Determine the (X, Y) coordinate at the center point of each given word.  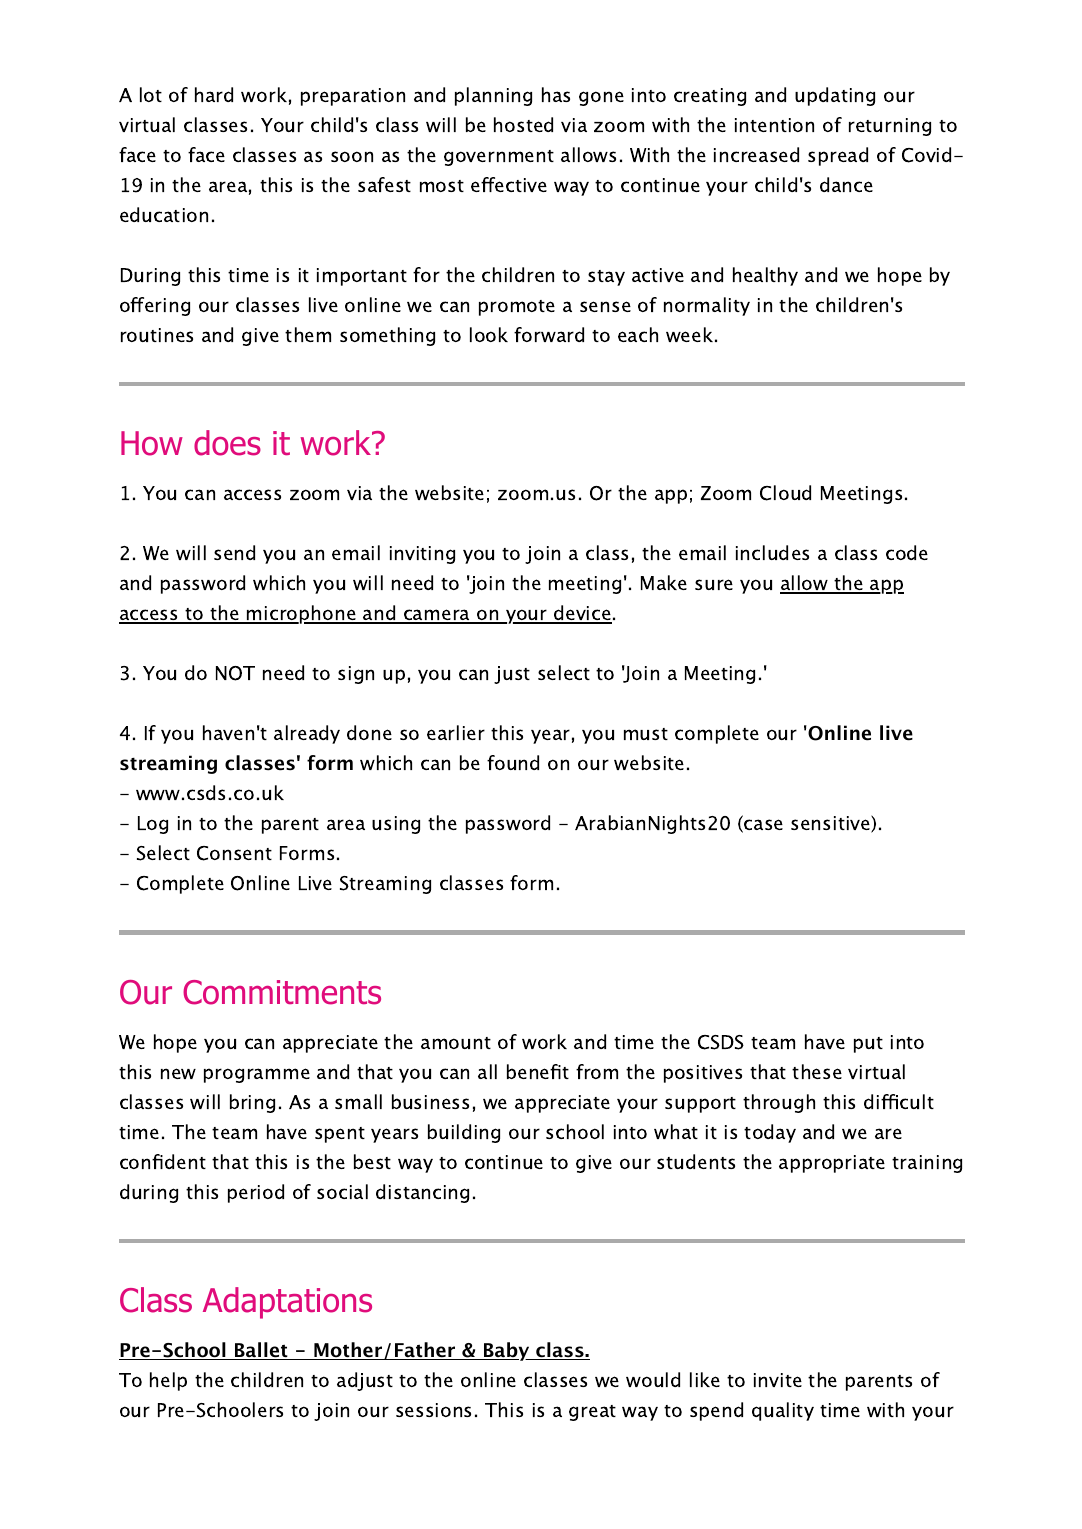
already (307, 734)
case (762, 826)
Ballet (261, 1351)
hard (214, 94)
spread (838, 156)
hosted (523, 124)
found (513, 762)
